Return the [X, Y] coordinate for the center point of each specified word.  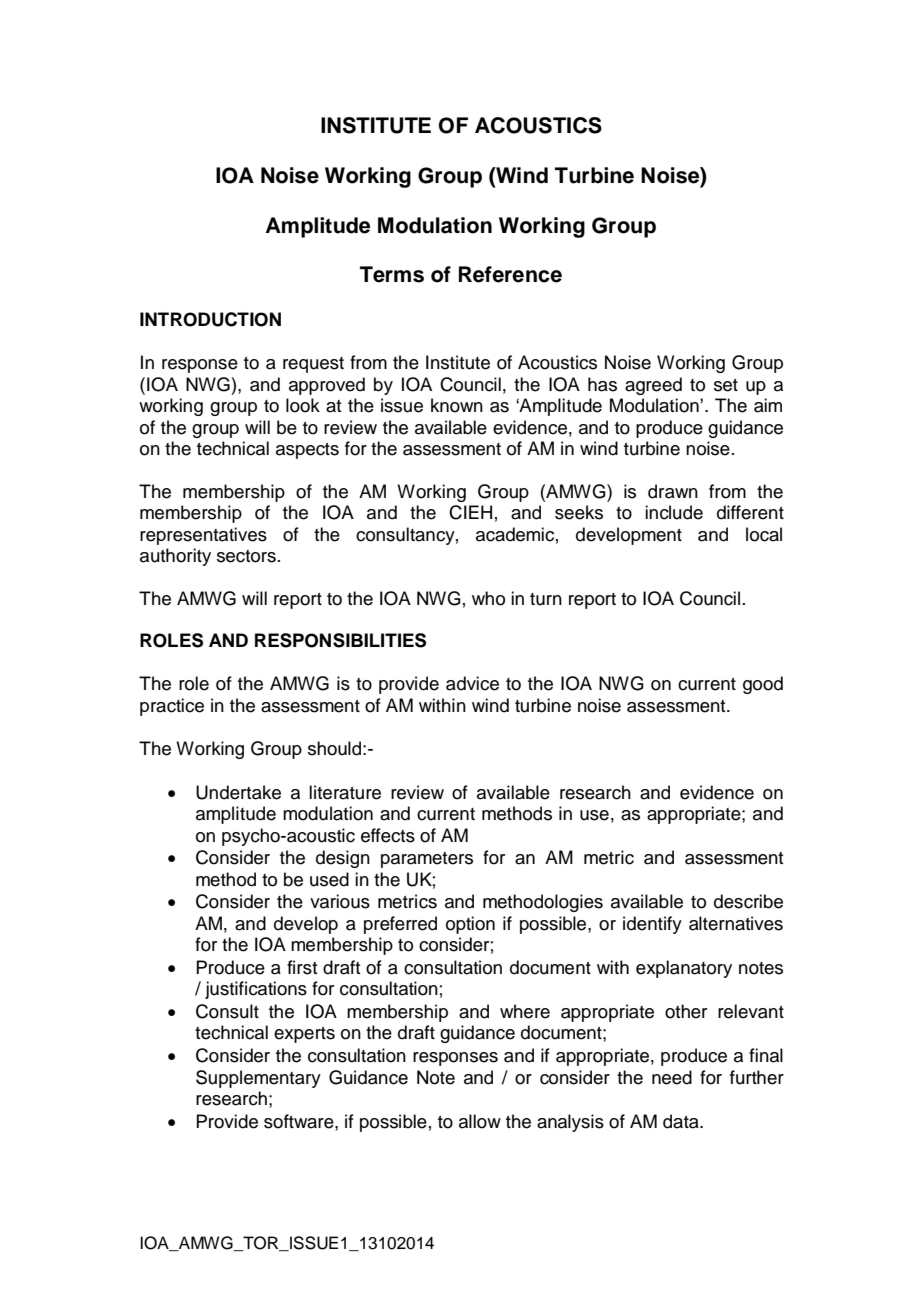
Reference [510, 274]
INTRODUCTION [210, 319]
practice [172, 707]
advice [472, 683]
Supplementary [258, 1079]
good [763, 685]
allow [480, 1121]
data [682, 1121]
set [726, 385]
